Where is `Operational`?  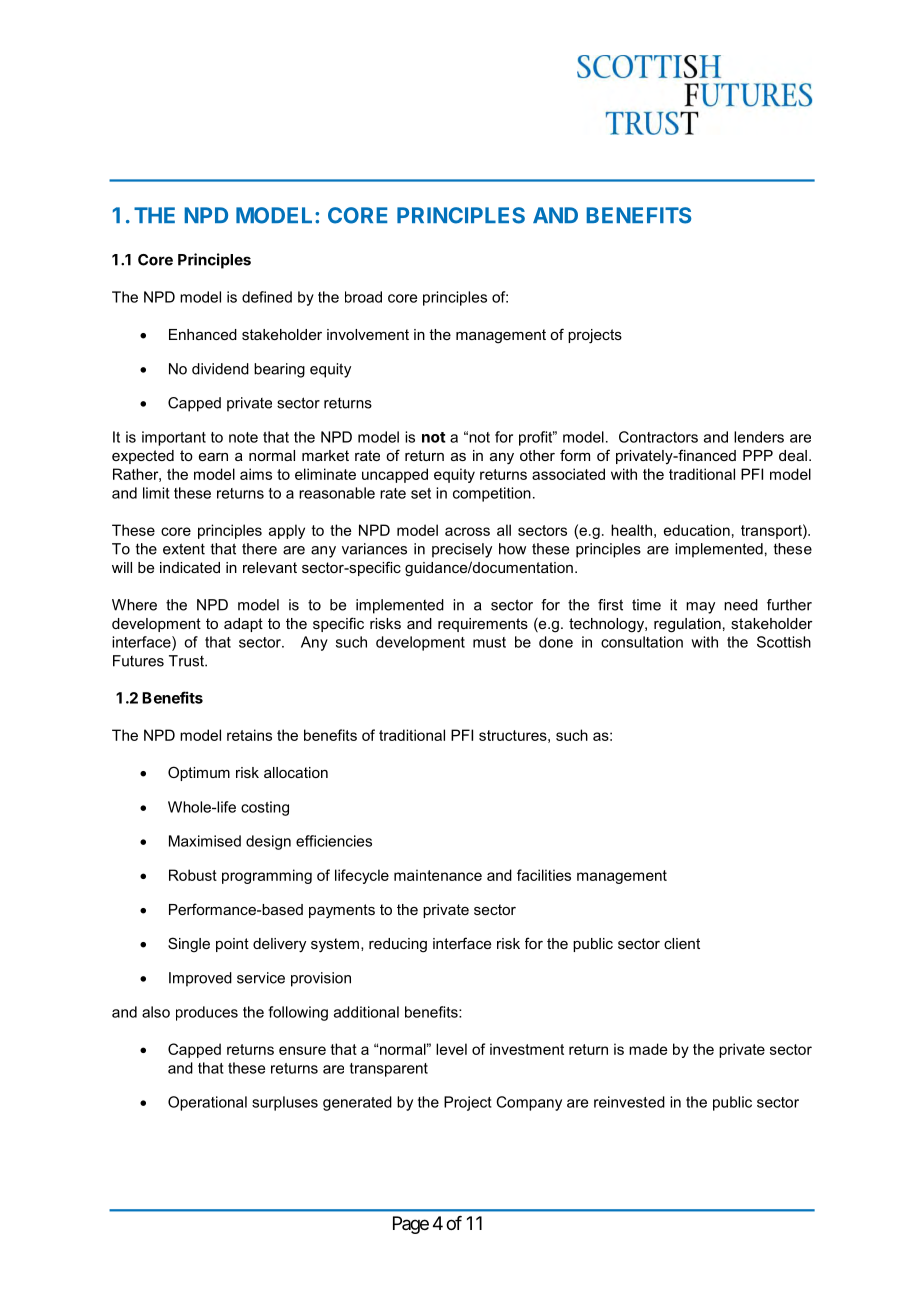 Operational is located at coordinates (207, 1103).
